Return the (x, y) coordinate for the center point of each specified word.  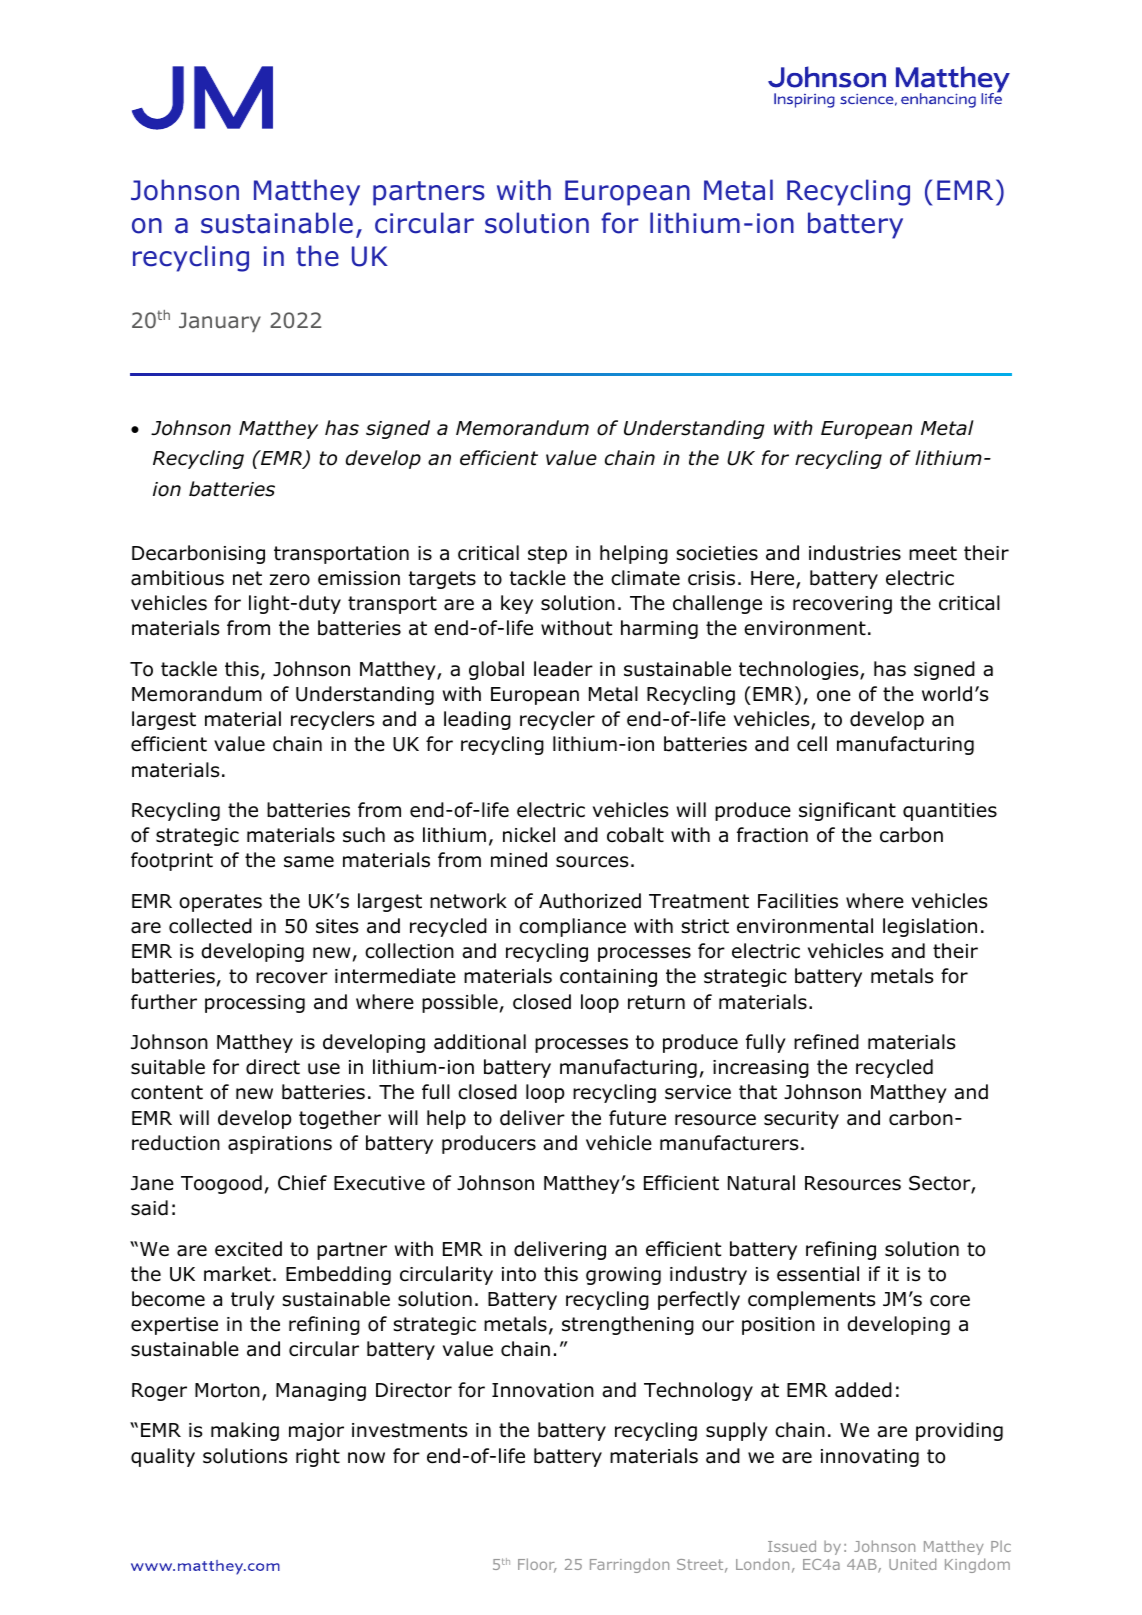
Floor (537, 1565)
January (220, 322)
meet (933, 553)
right (318, 1457)
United (912, 1564)
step (547, 555)
